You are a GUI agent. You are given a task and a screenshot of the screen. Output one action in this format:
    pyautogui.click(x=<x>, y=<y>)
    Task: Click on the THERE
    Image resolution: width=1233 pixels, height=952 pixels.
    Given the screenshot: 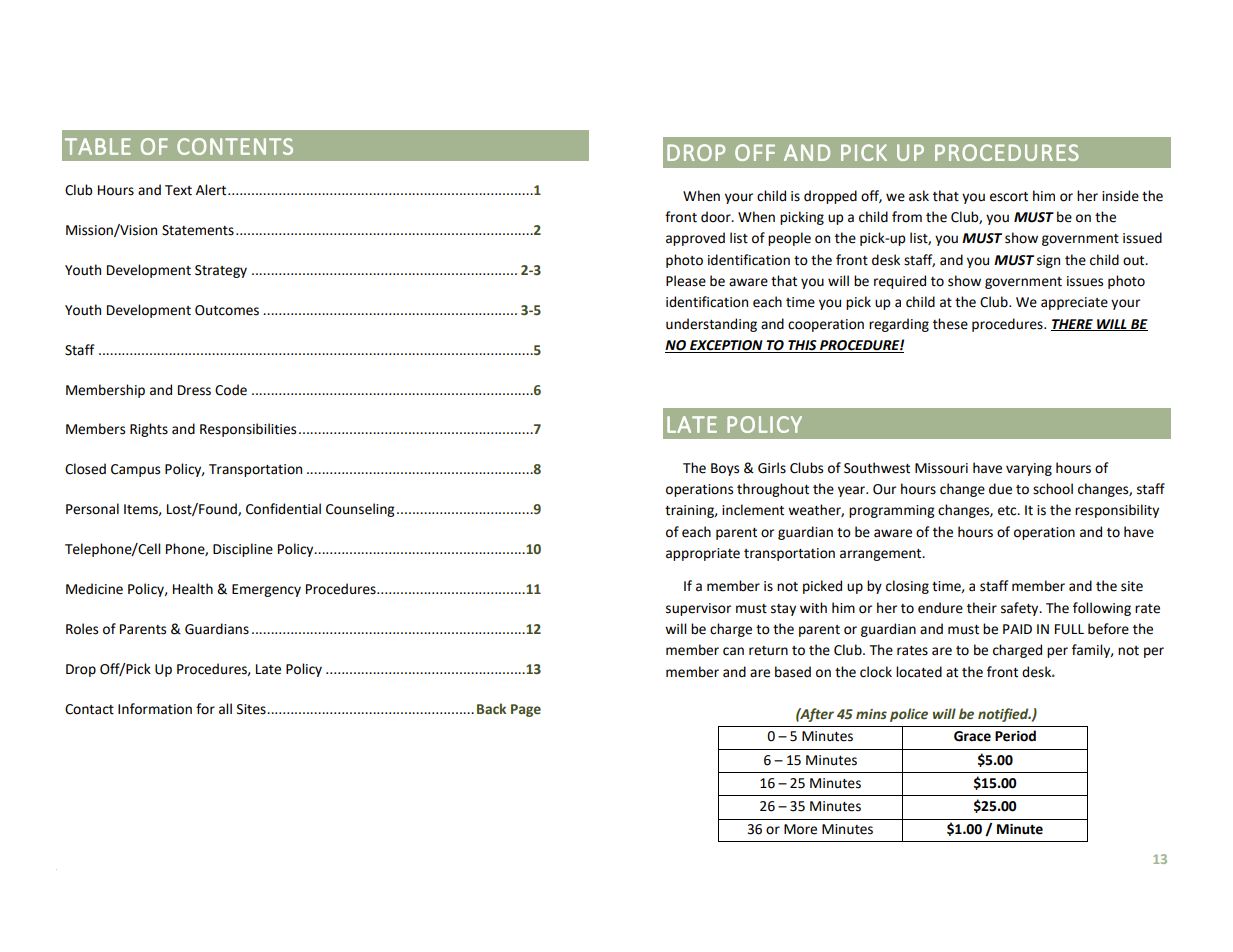 What is the action you would take?
    pyautogui.click(x=1073, y=325)
